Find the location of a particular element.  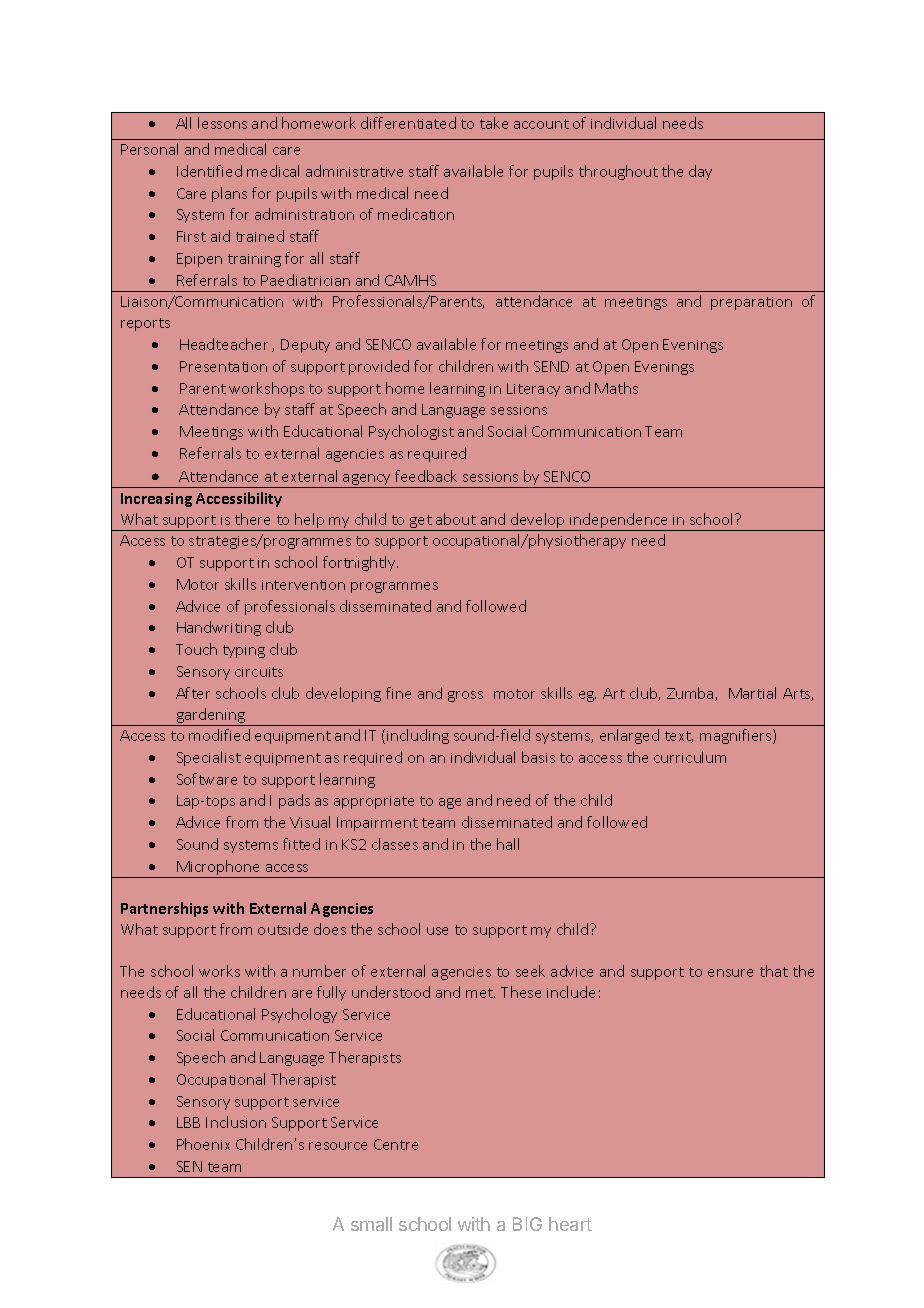

Identified is located at coordinates (209, 171).
